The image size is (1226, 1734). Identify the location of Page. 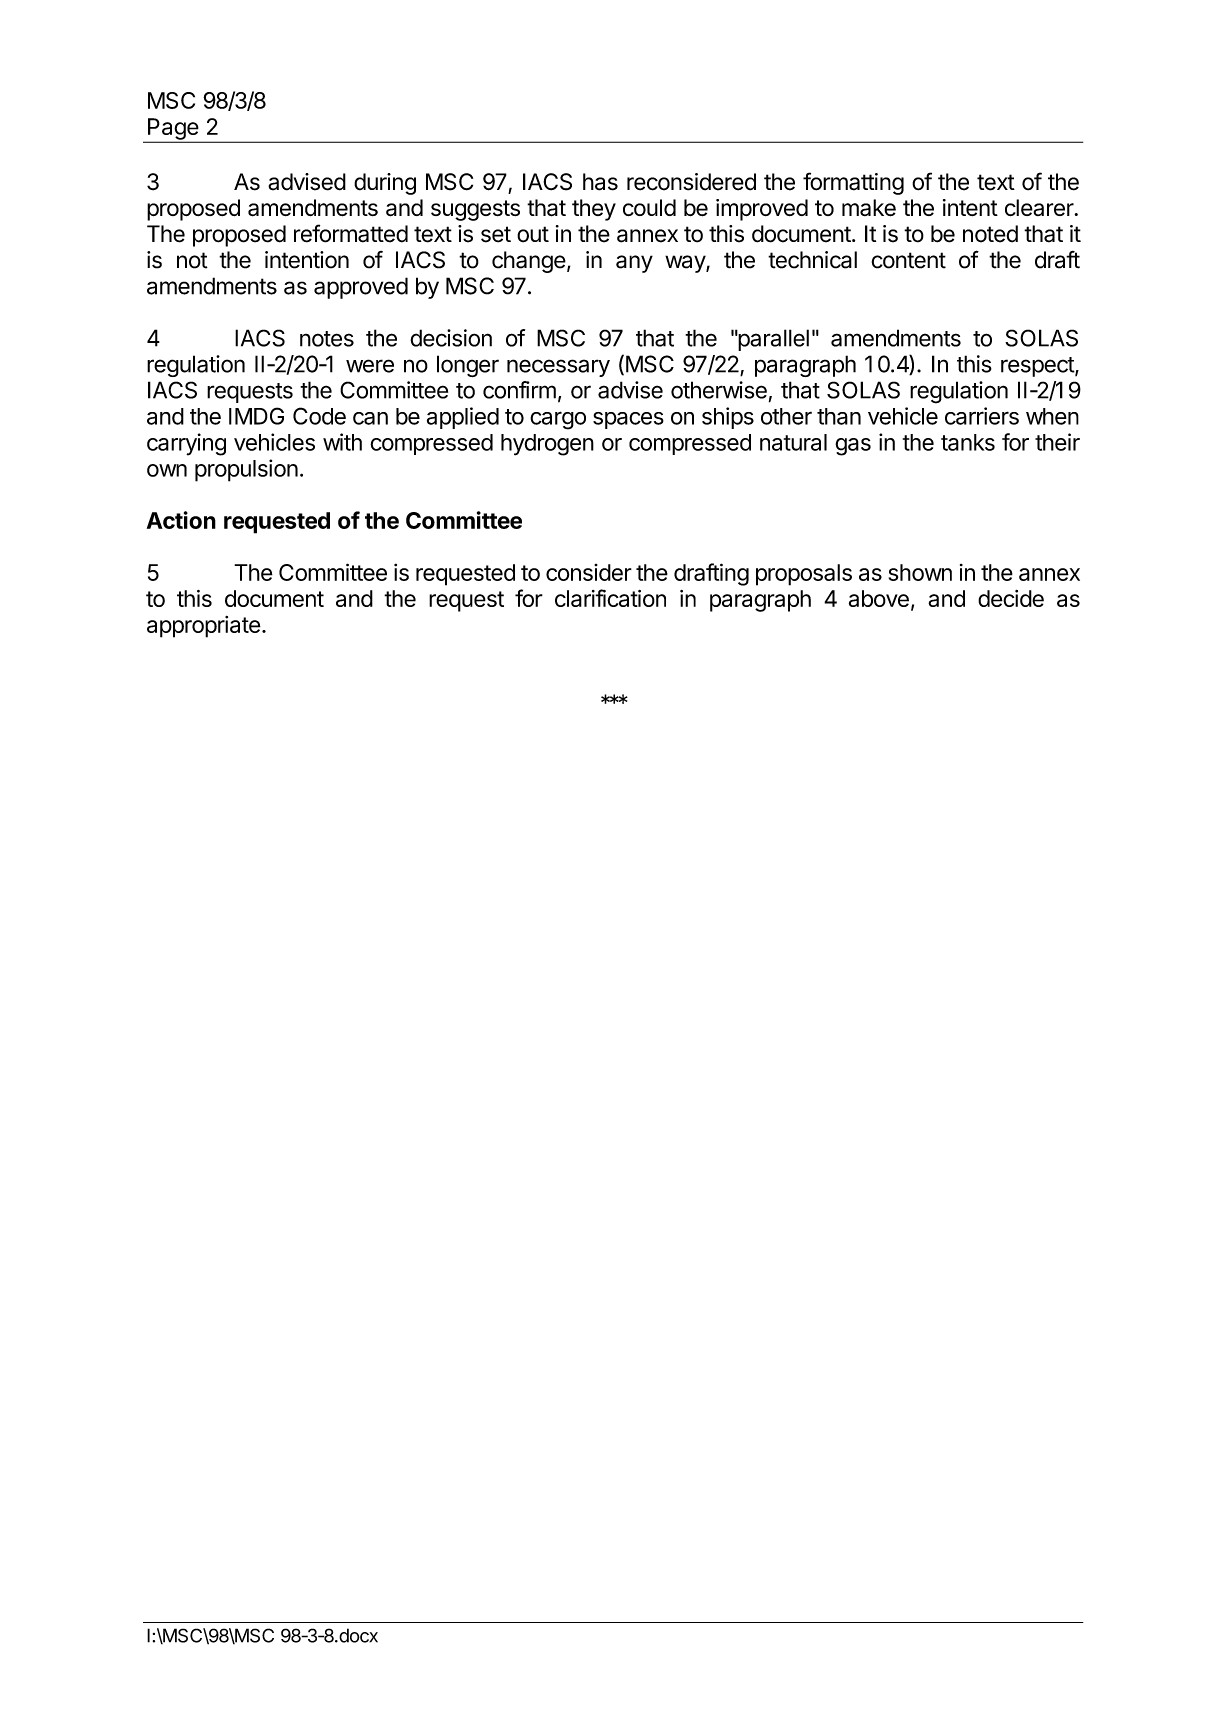
(173, 130).
